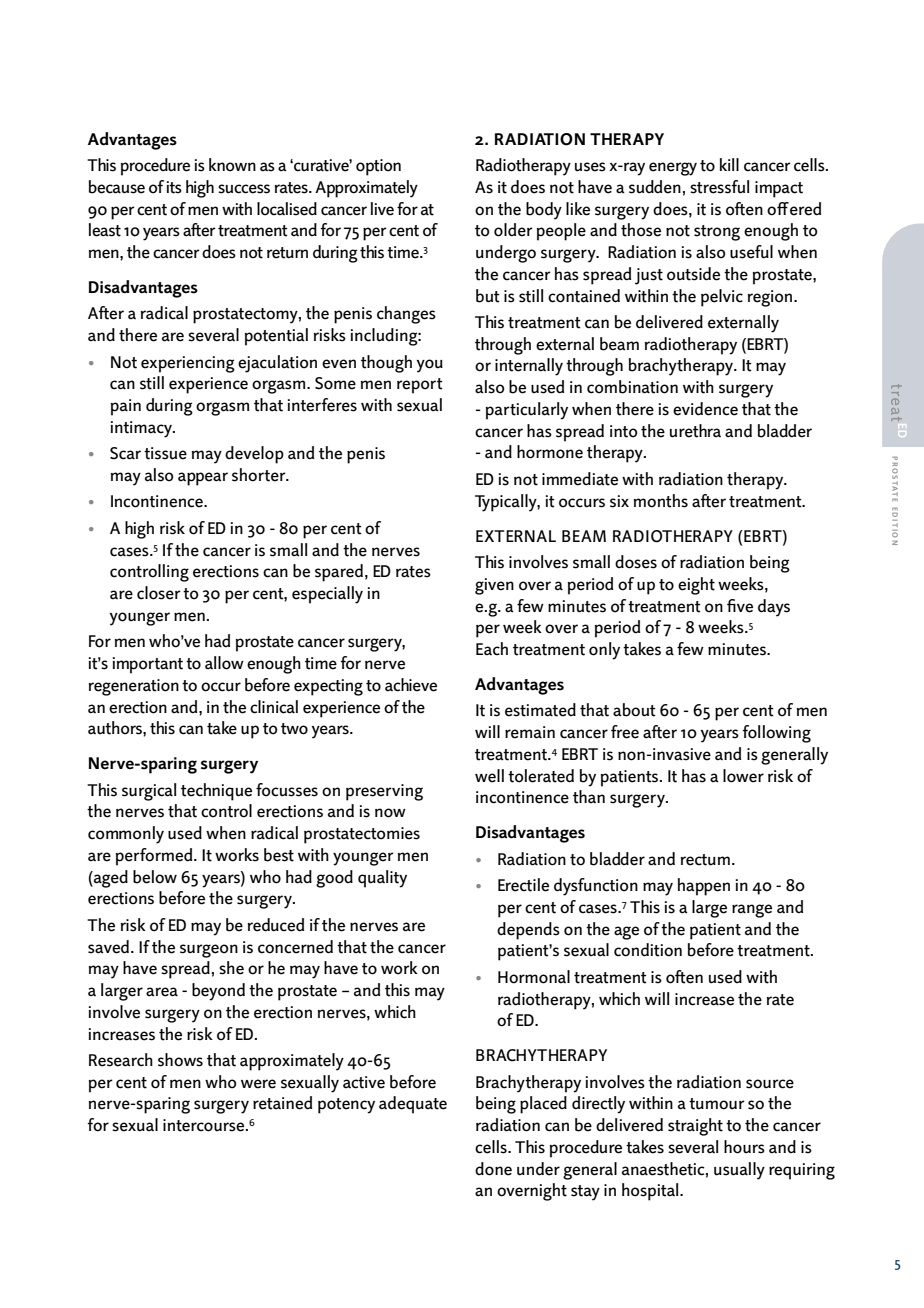 The image size is (924, 1308). Describe the element at coordinates (282, 1103) in the image. I see `retained` at that location.
